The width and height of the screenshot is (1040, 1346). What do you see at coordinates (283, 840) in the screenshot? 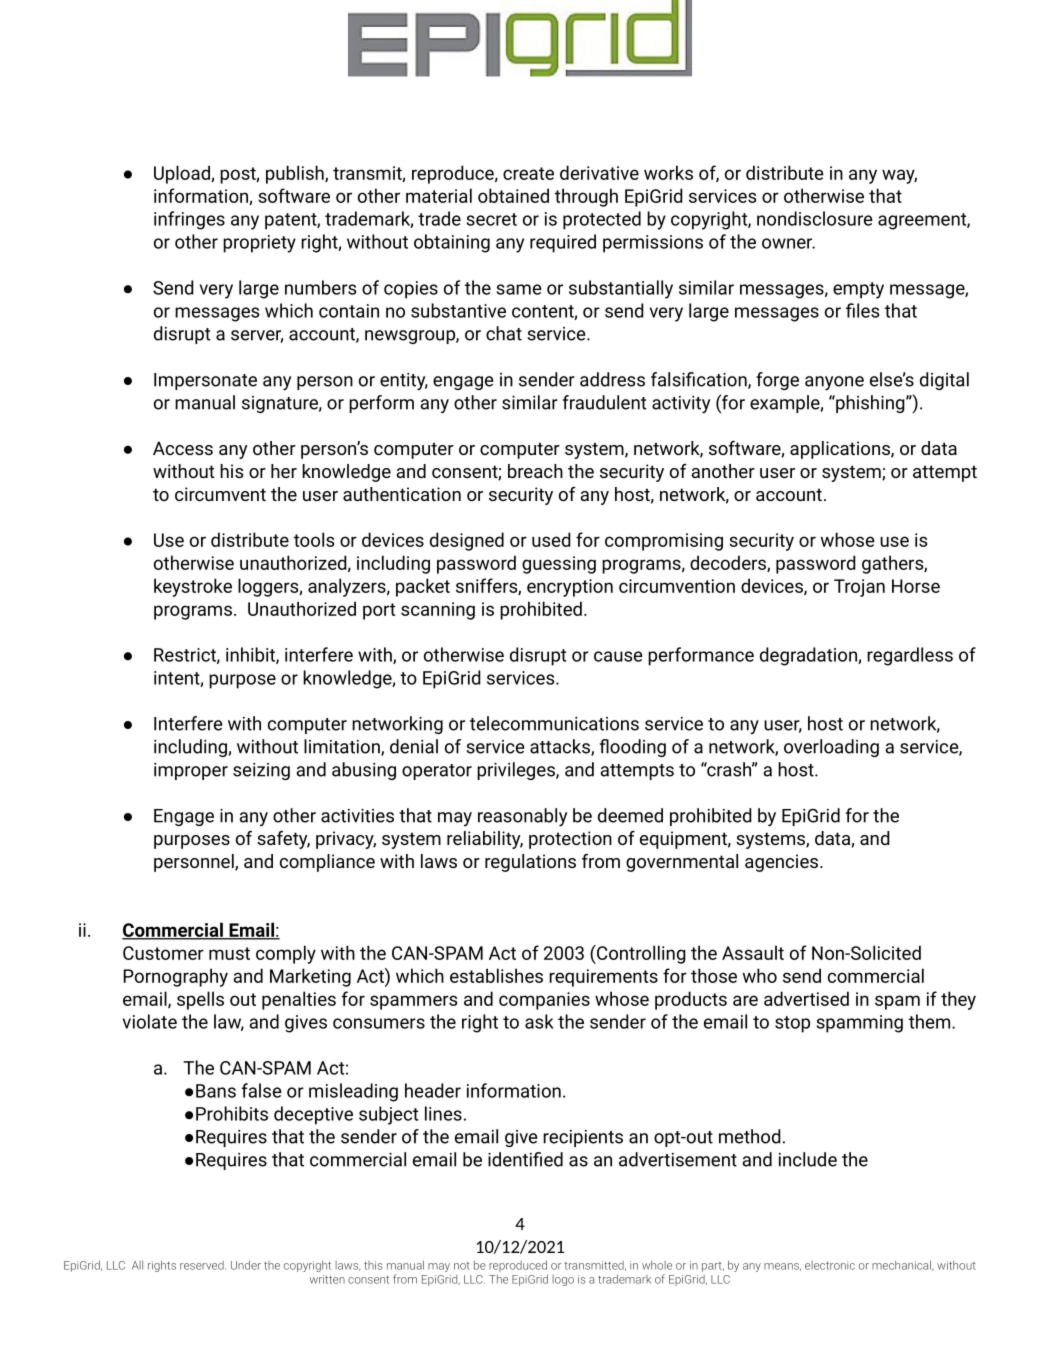
I see `safety` at bounding box center [283, 840].
